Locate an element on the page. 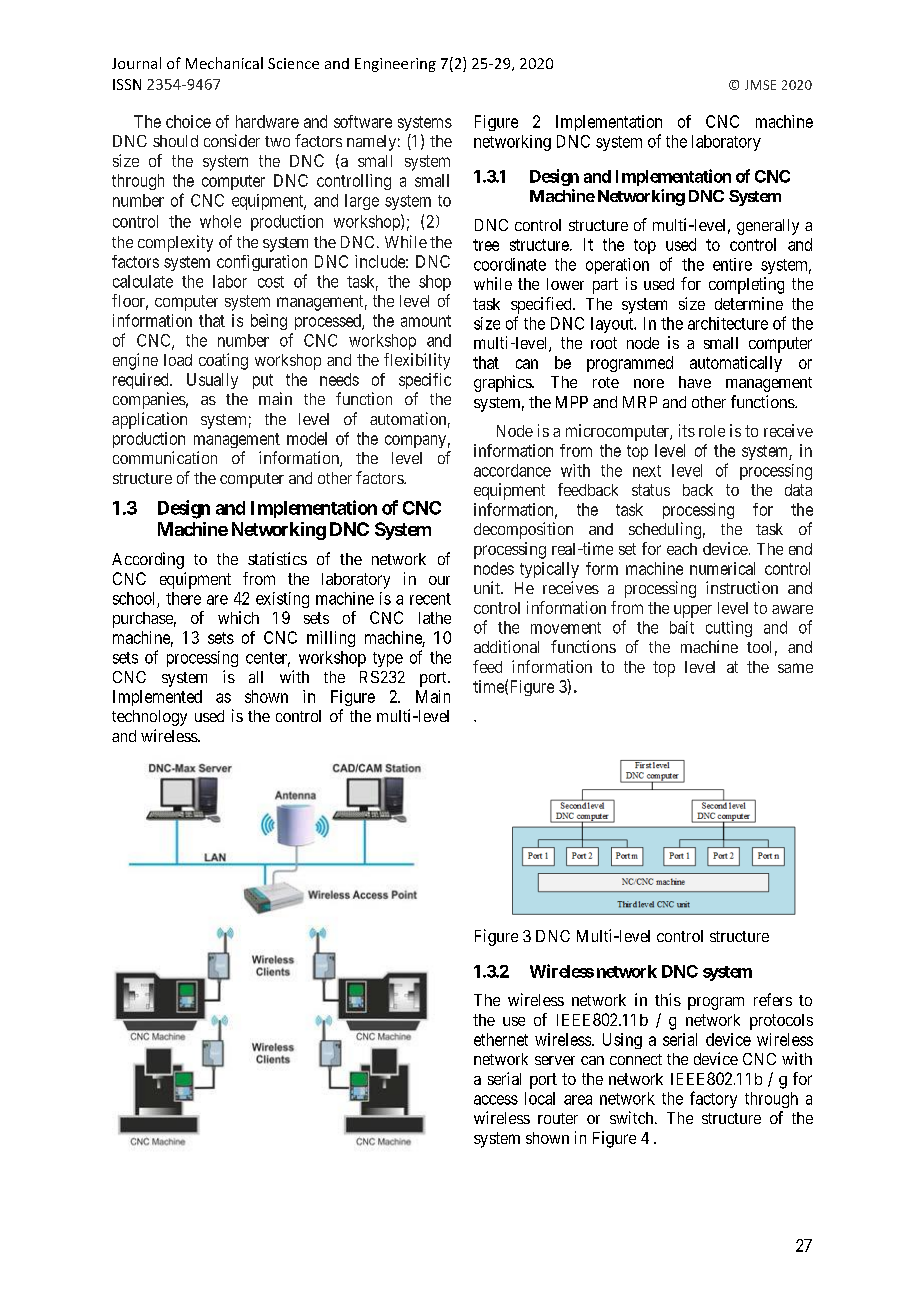  access is located at coordinates (496, 1100).
